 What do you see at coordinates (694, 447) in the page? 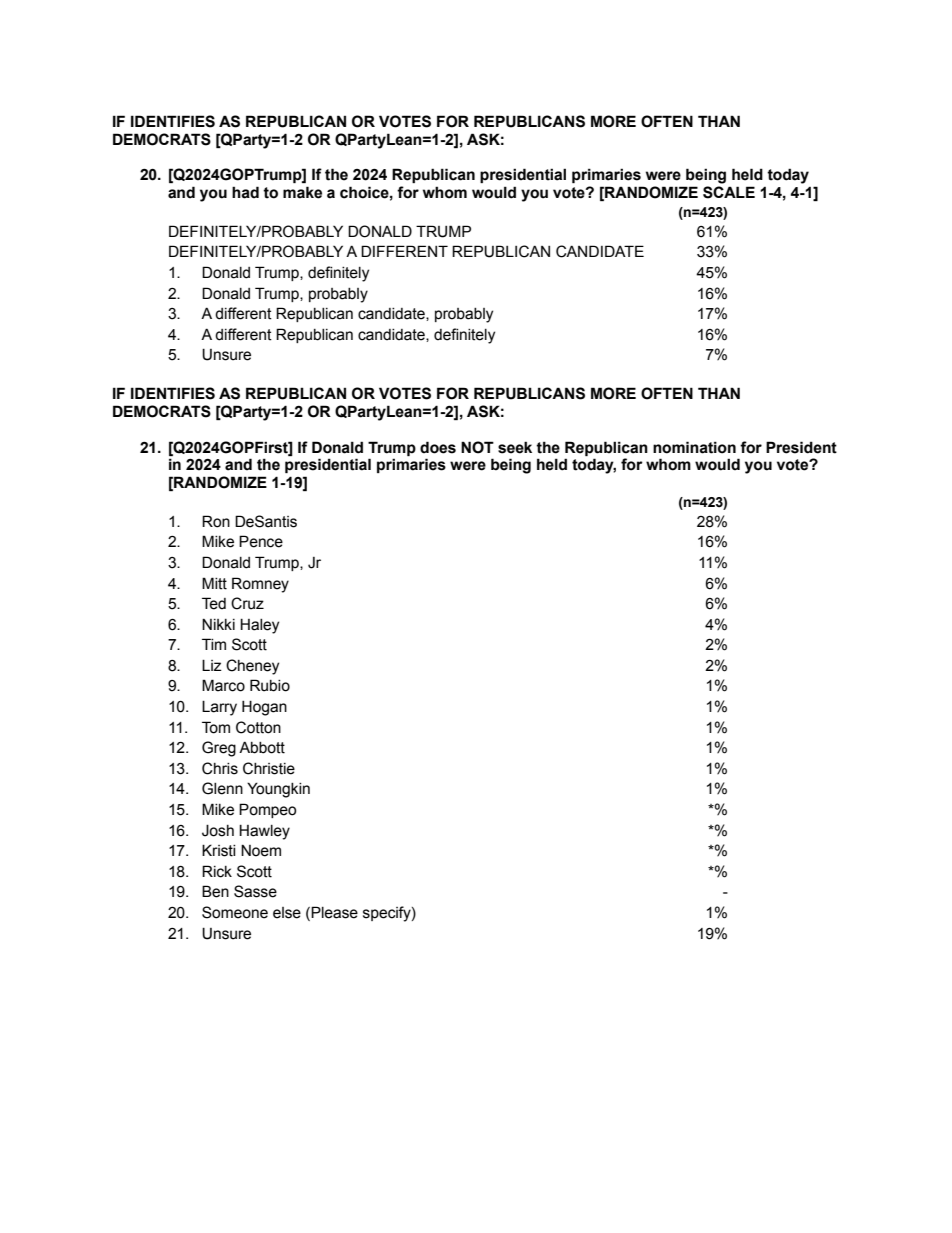
I see `nomination` at bounding box center [694, 447].
